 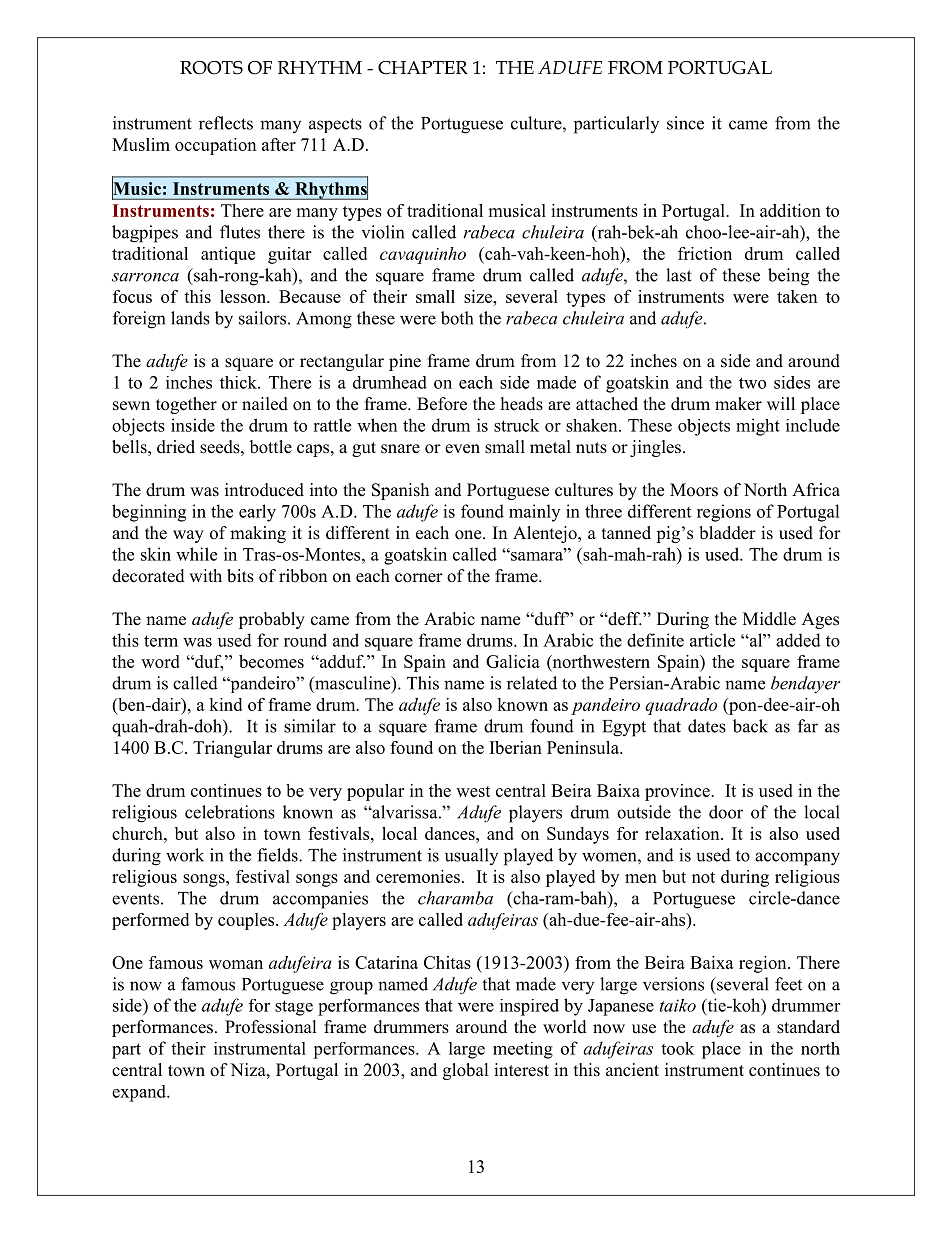 I want to click on both, so click(x=457, y=318).
